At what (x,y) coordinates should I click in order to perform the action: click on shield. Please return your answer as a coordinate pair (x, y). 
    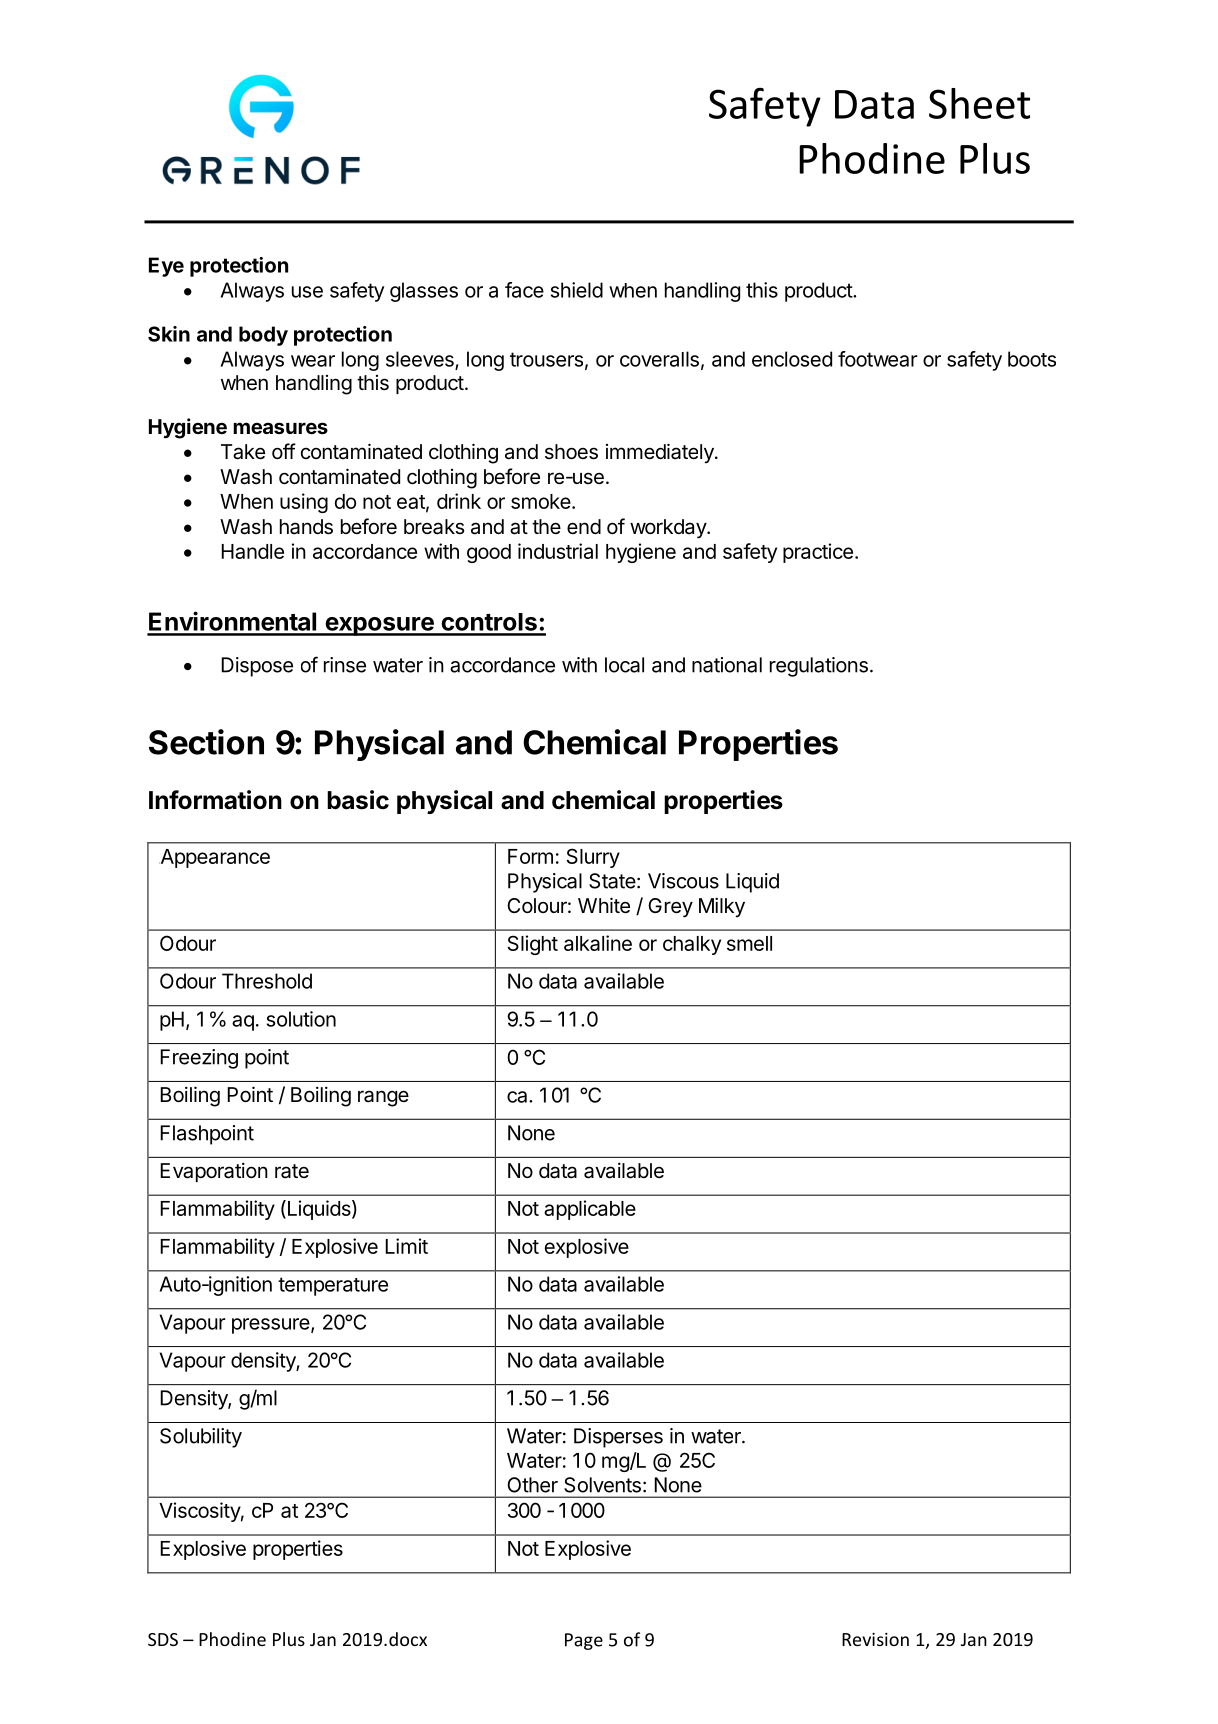
    Looking at the image, I should click on (577, 290).
